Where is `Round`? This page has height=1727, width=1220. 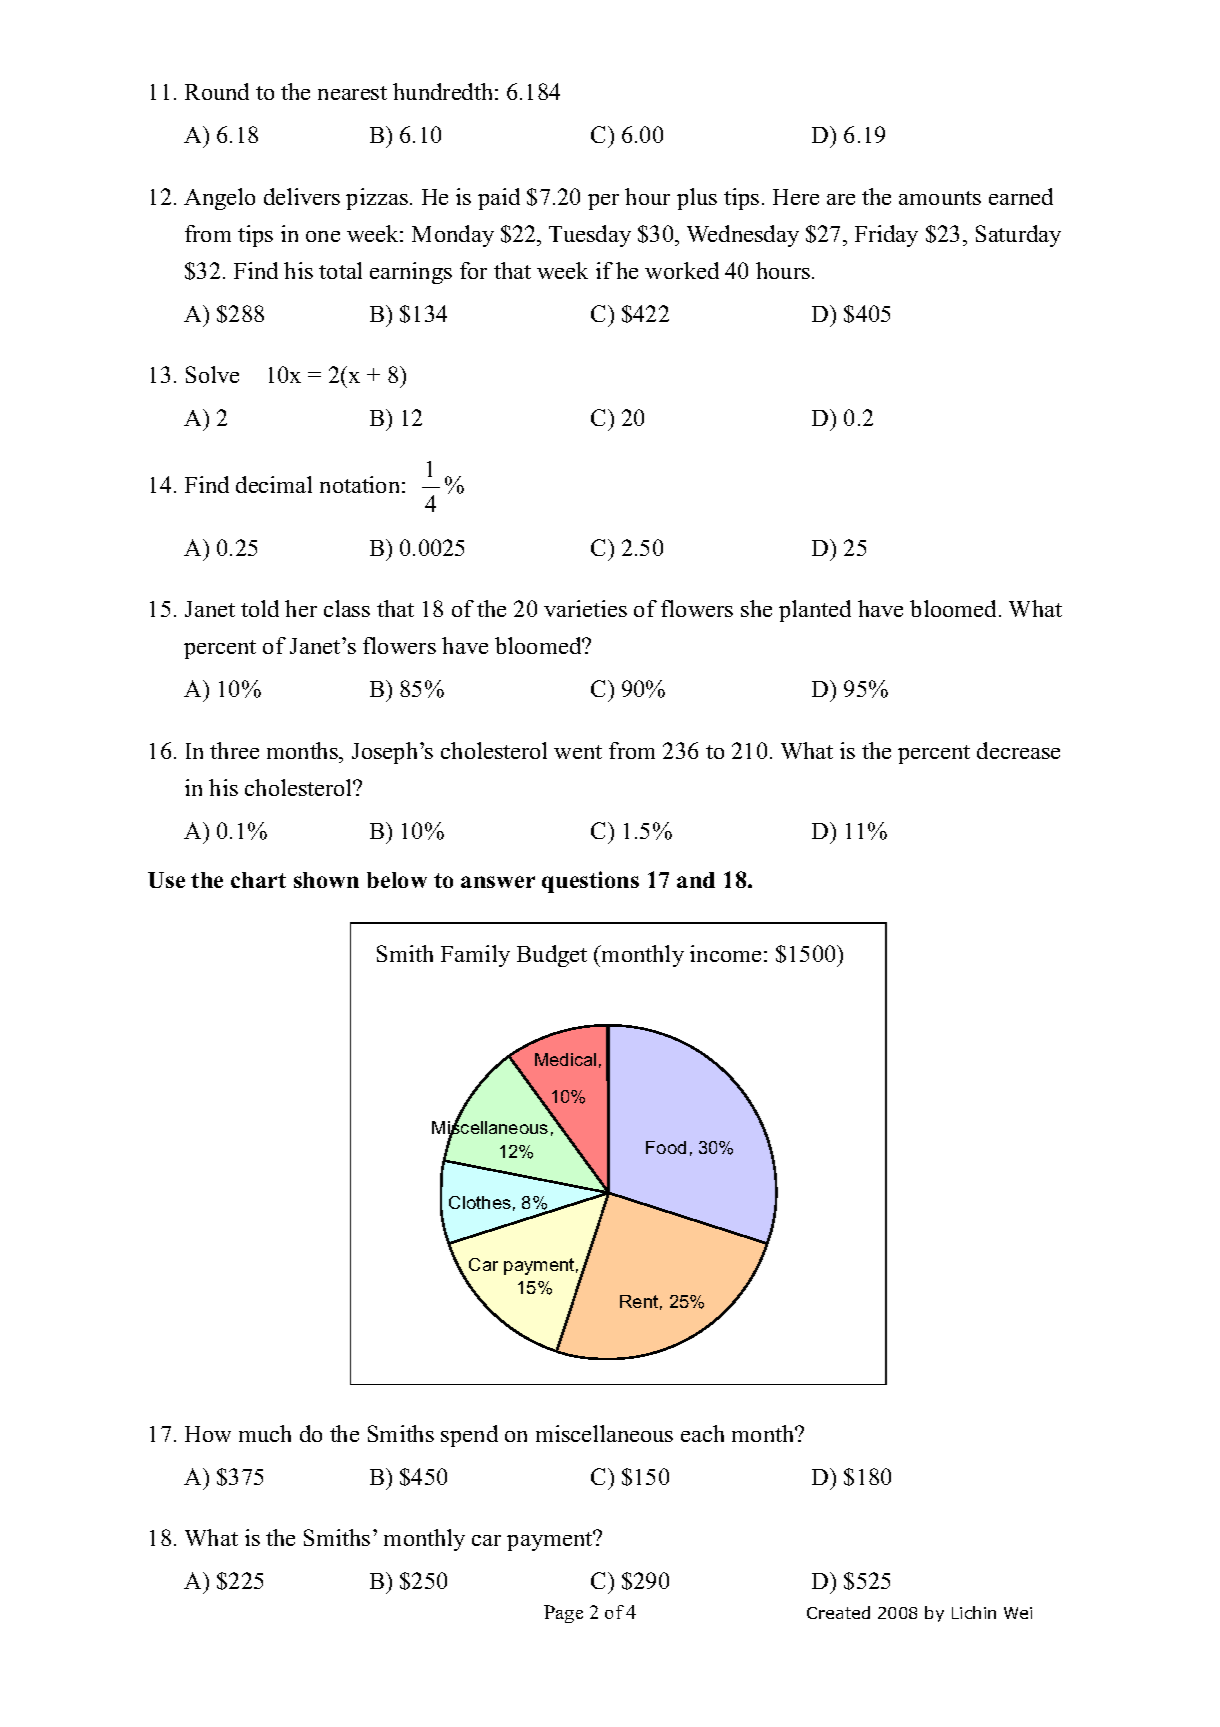 Round is located at coordinates (217, 91).
